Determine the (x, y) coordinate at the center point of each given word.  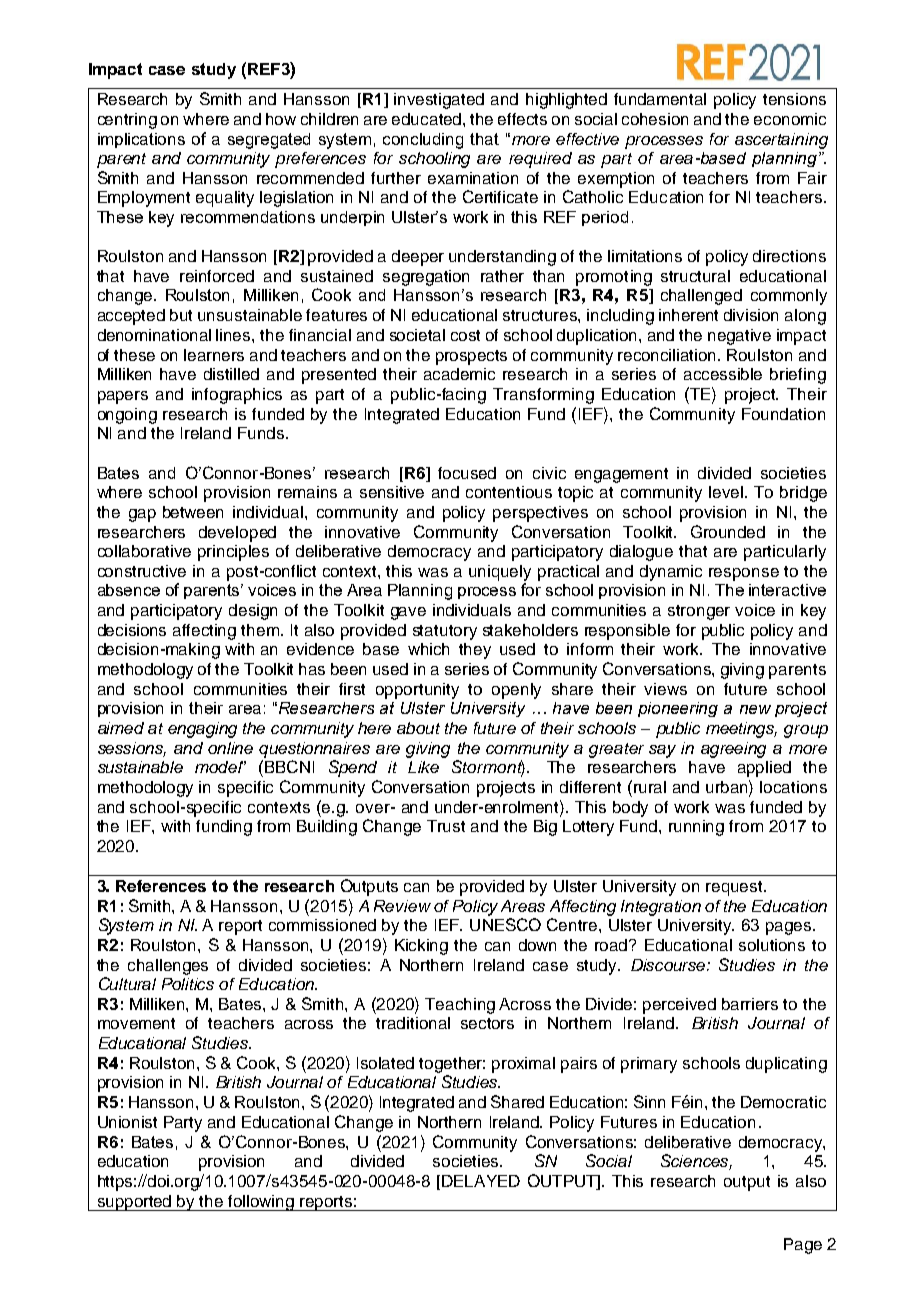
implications (141, 140)
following (262, 1203)
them (261, 630)
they (475, 651)
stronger (699, 612)
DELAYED (481, 1181)
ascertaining (781, 141)
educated (428, 119)
